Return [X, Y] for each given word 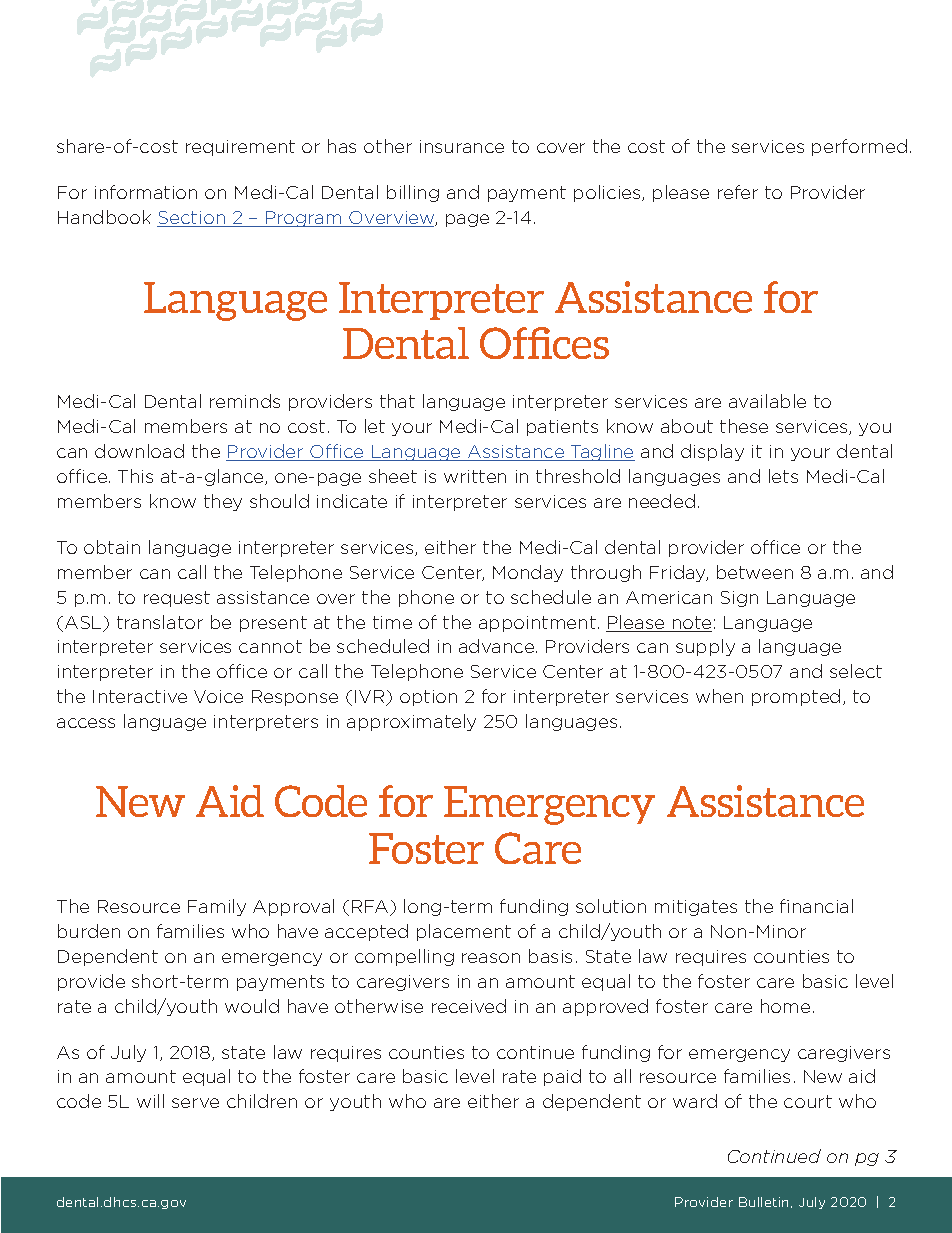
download [139, 451]
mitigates [696, 908]
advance [498, 646]
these [744, 426]
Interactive [140, 696]
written [475, 476]
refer [738, 192]
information [146, 192]
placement [464, 932]
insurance [462, 146]
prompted [796, 697]
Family [217, 907]
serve [195, 1103]
